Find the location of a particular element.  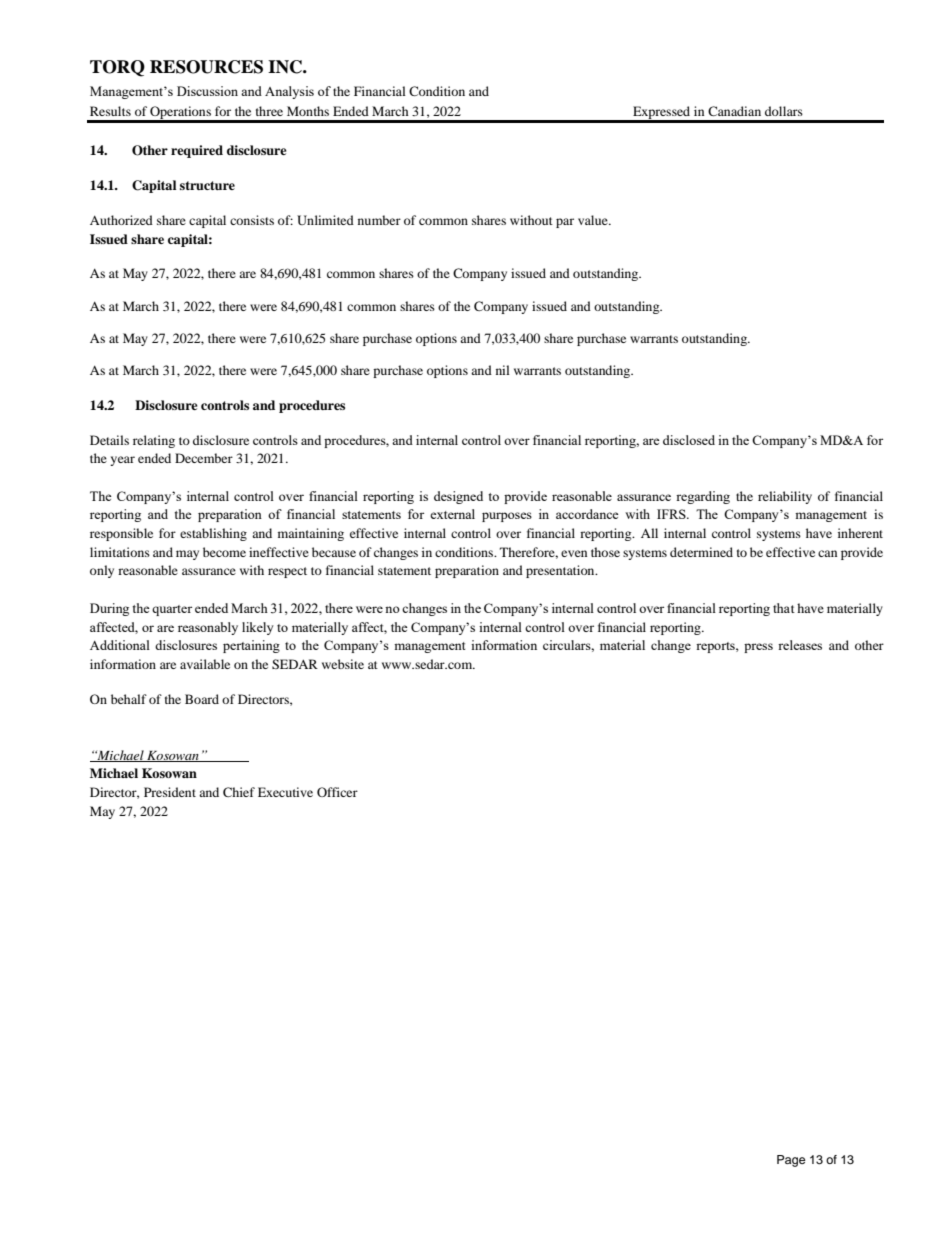

that is located at coordinates (784, 608).
